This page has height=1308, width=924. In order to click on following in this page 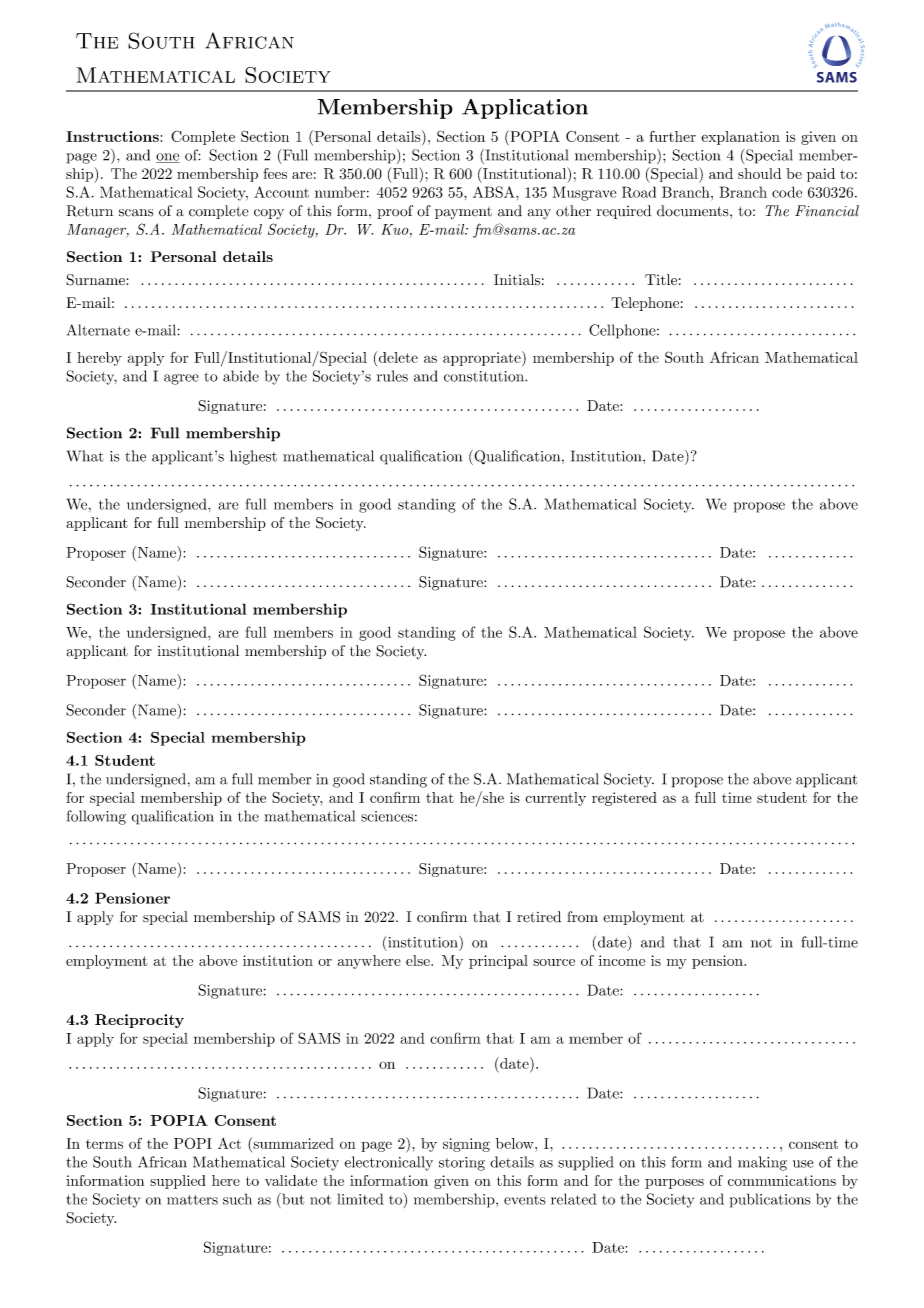, I will do `click(96, 817)`.
